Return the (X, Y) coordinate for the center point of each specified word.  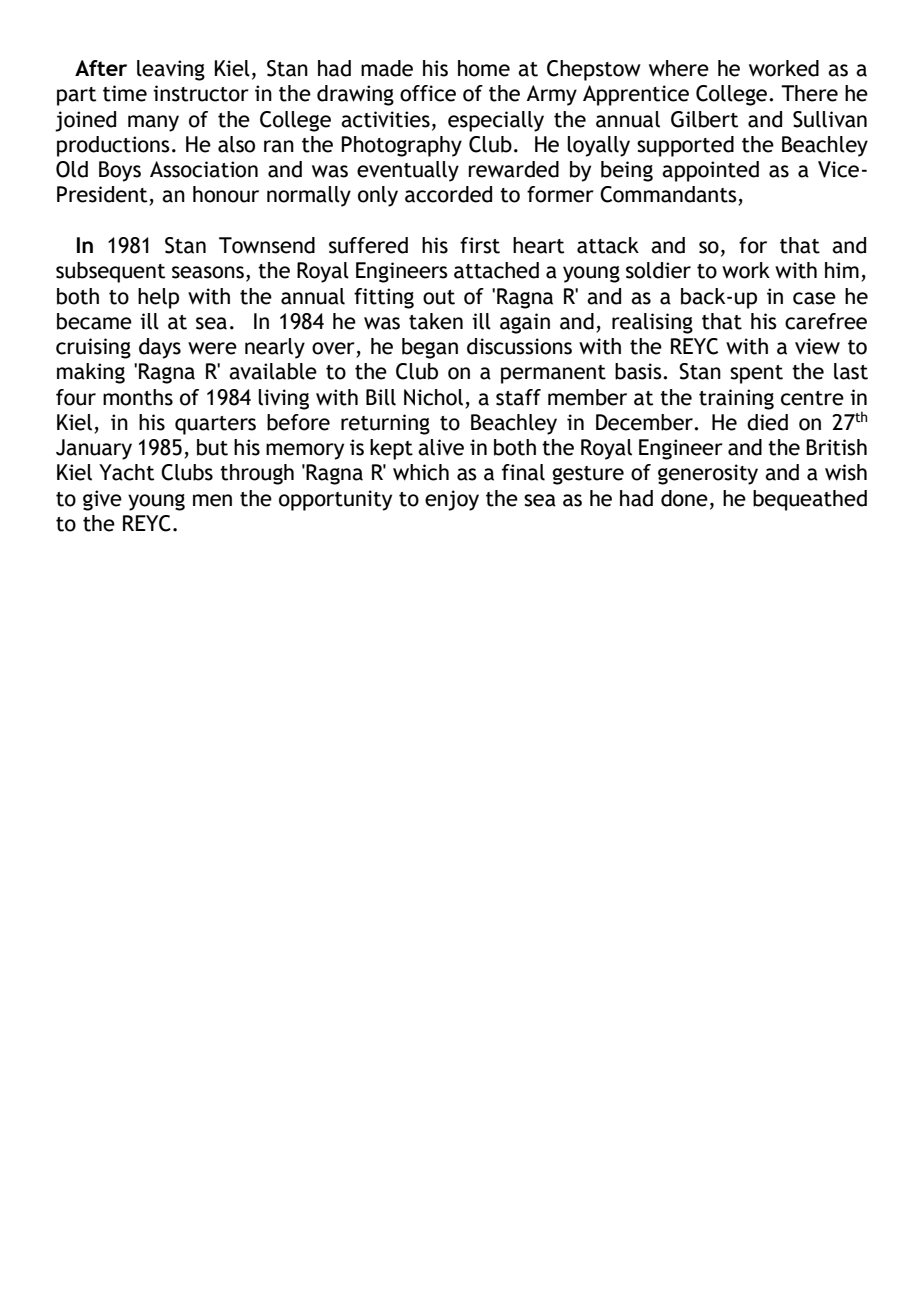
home (484, 68)
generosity (708, 474)
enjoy (452, 500)
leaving (171, 70)
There (809, 93)
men (212, 500)
